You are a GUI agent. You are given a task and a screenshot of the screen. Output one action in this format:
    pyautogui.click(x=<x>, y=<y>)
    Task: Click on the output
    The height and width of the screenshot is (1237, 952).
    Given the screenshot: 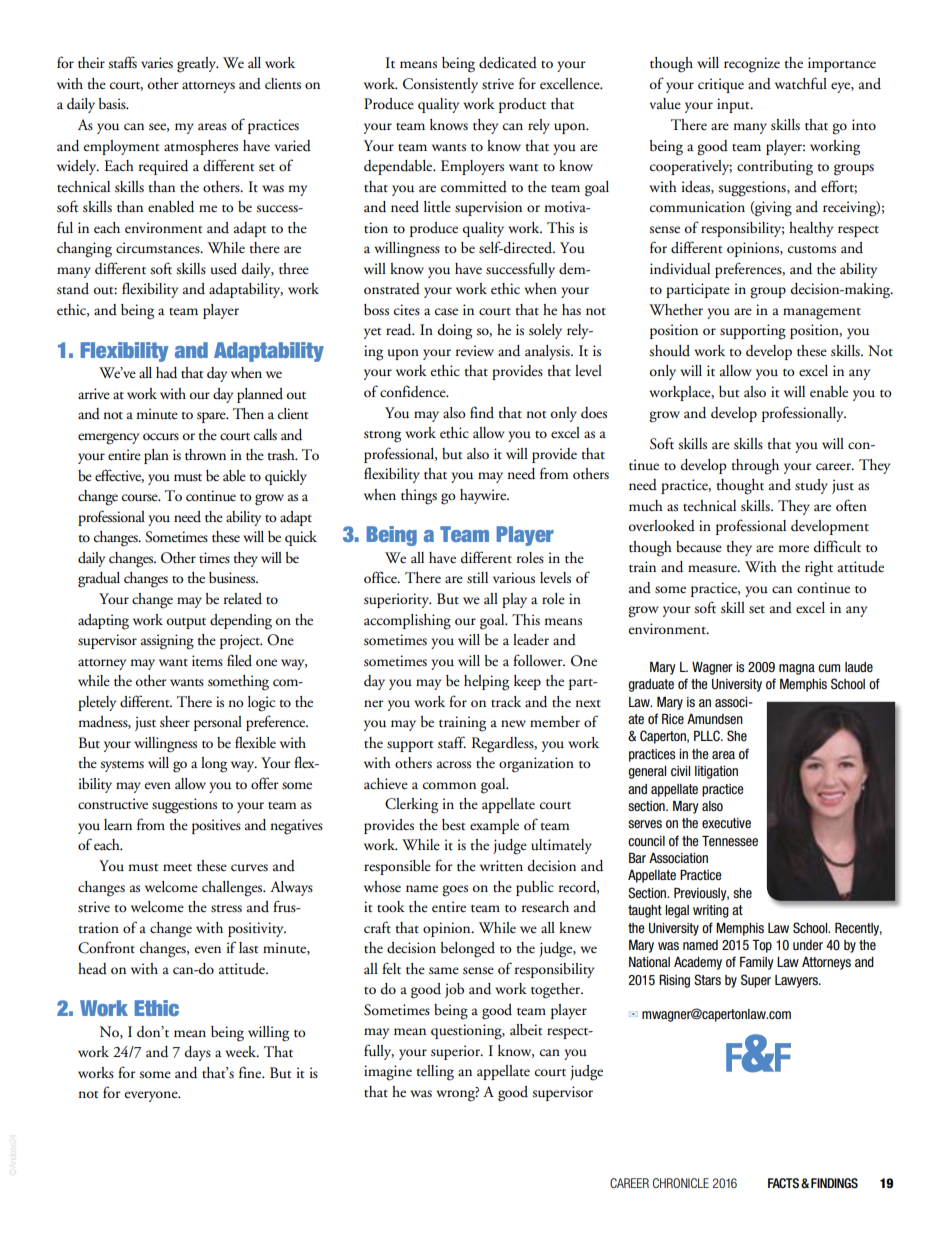 What is the action you would take?
    pyautogui.click(x=186, y=623)
